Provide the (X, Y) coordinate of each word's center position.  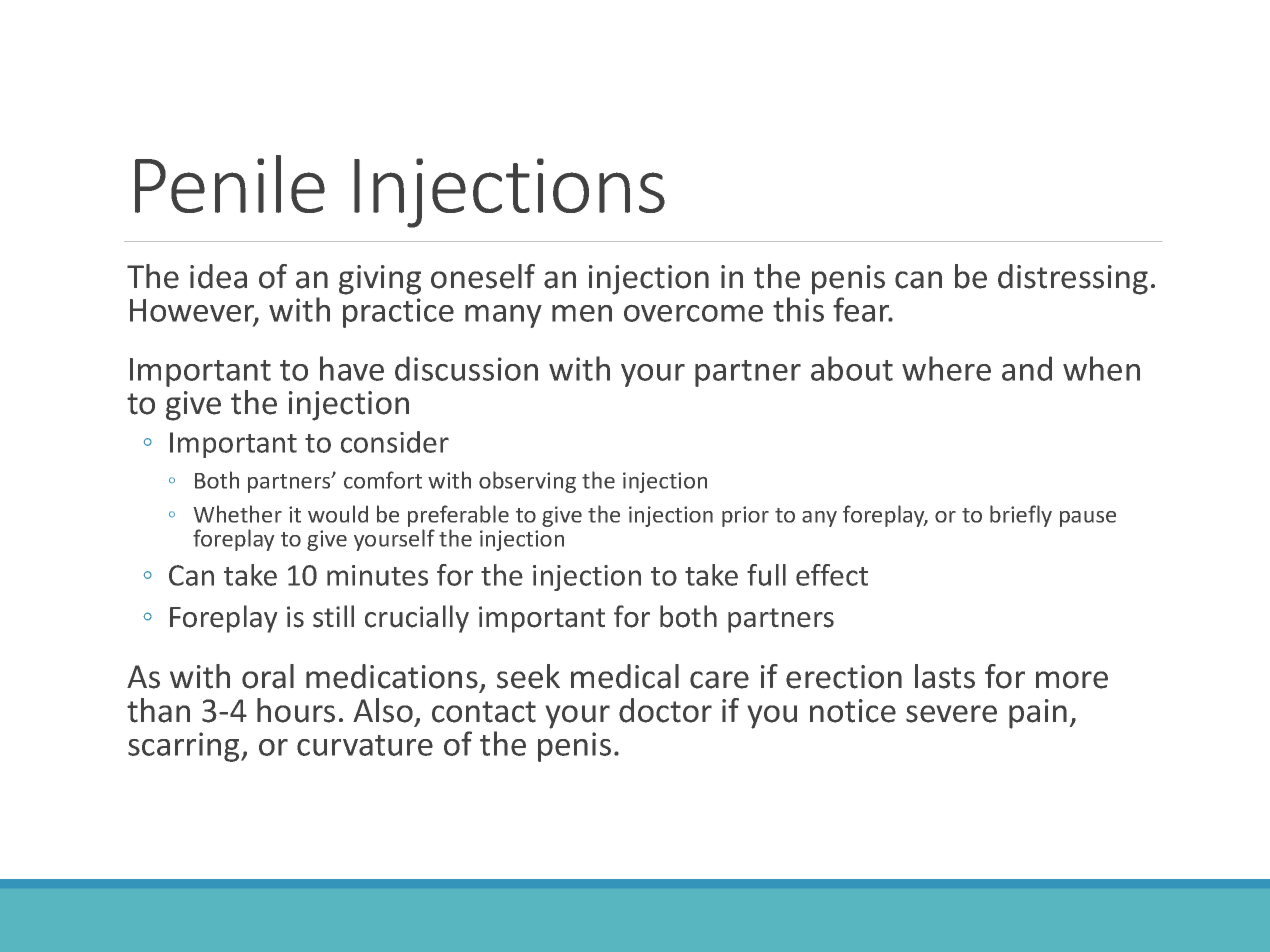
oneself (483, 276)
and (1027, 368)
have (352, 368)
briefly (1021, 516)
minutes (377, 575)
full (766, 575)
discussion (466, 368)
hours (296, 710)
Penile (230, 184)
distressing (1073, 279)
